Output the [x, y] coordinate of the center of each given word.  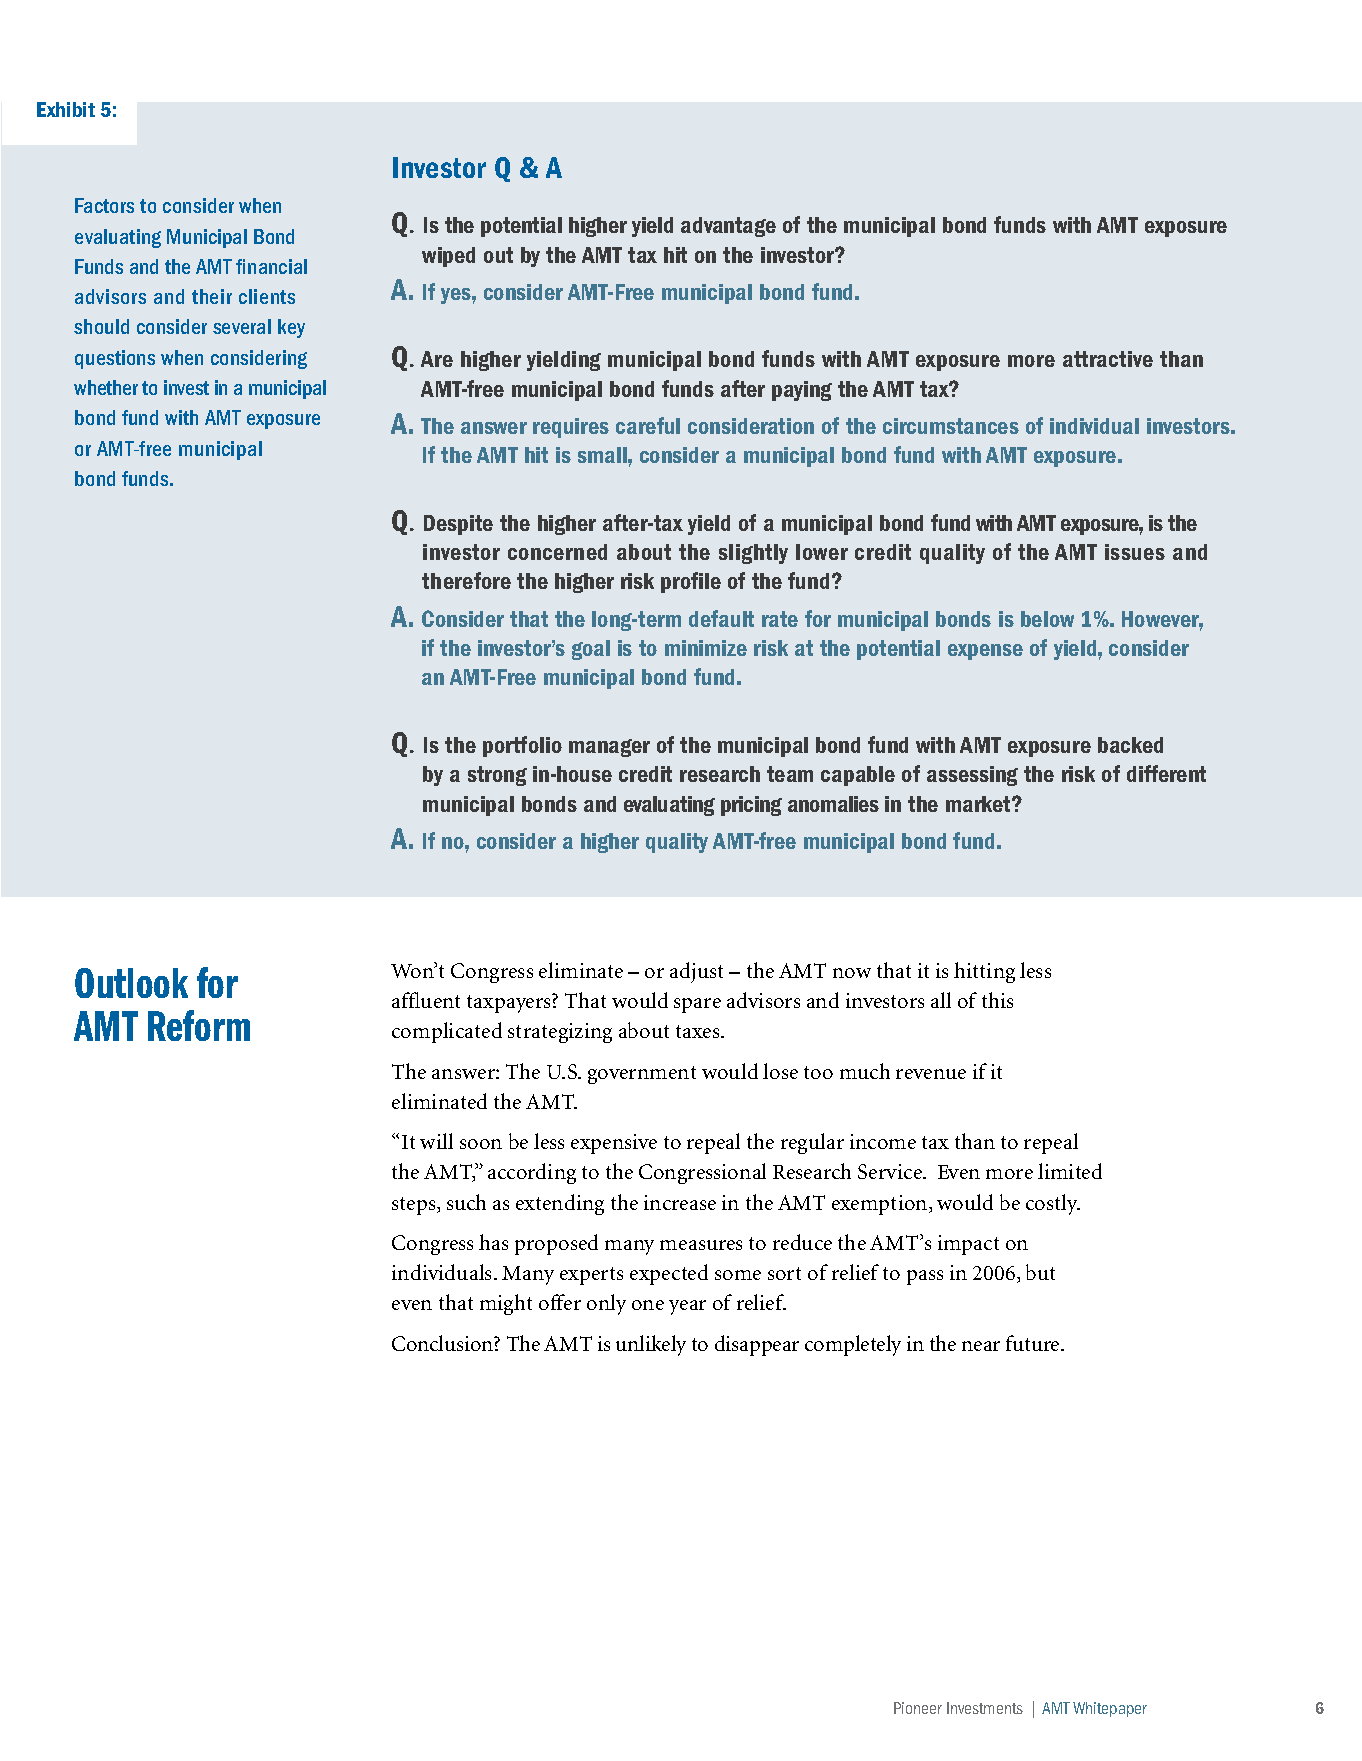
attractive [1108, 359]
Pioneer [918, 1708]
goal [591, 650]
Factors [104, 205]
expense [985, 652]
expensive [614, 1144]
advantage [728, 227]
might [506, 1304]
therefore [466, 580]
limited [1070, 1171]
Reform [199, 1025]
